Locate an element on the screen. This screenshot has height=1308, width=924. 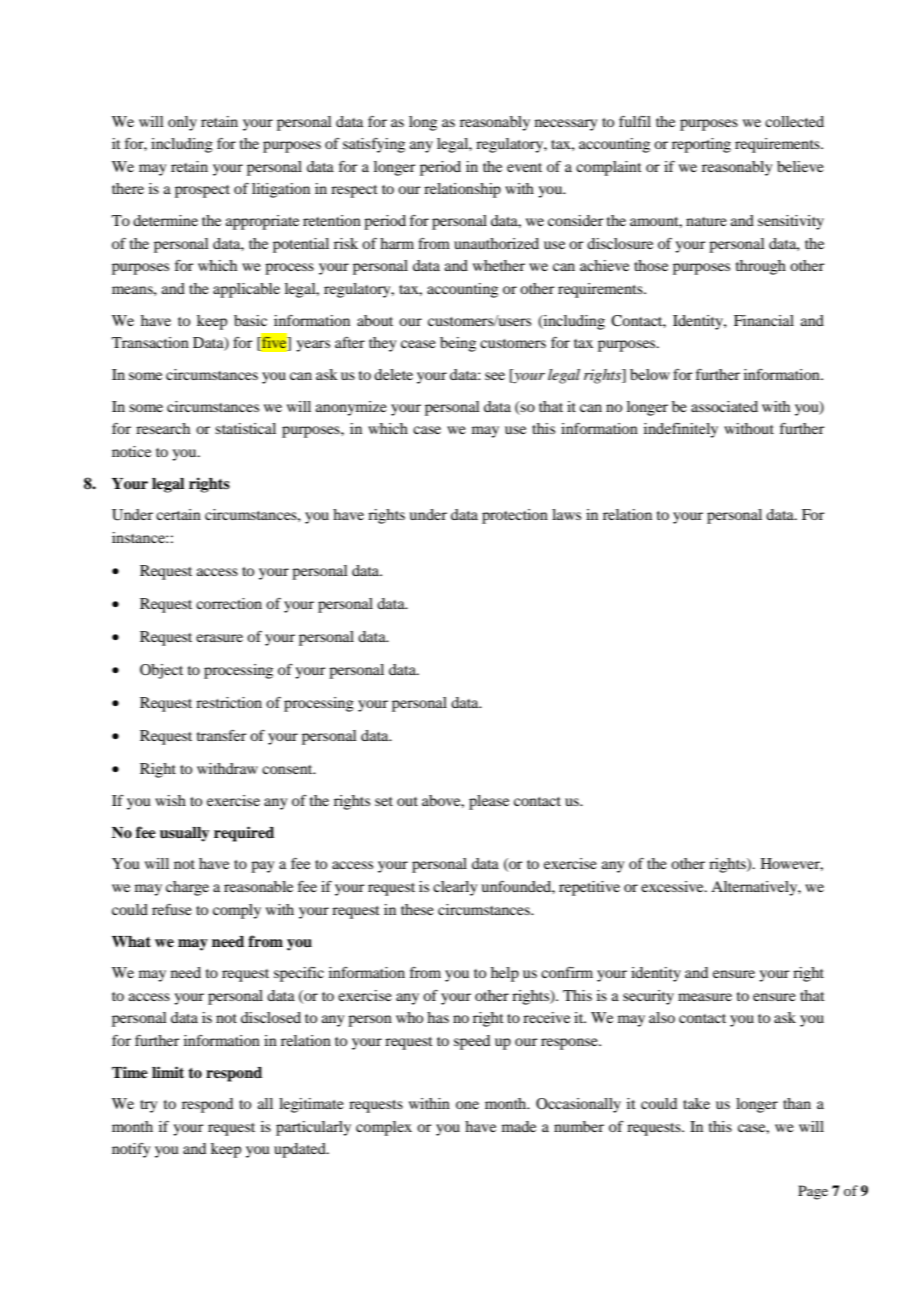
erasure is located at coordinates (219, 638).
